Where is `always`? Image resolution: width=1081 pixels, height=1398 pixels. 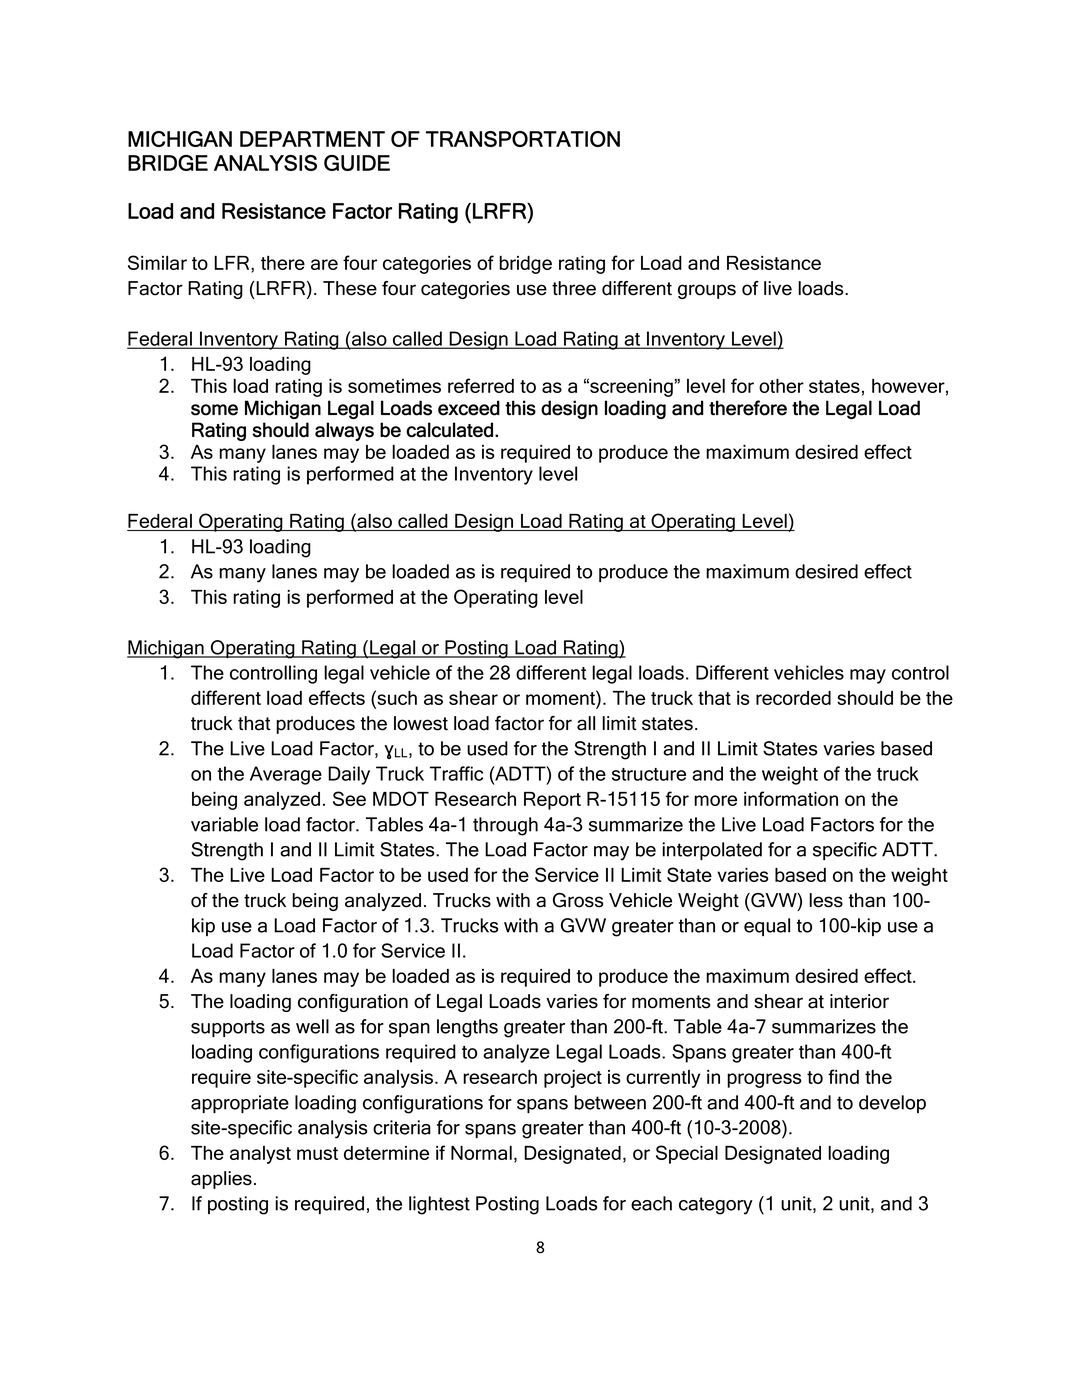 always is located at coordinates (344, 431).
